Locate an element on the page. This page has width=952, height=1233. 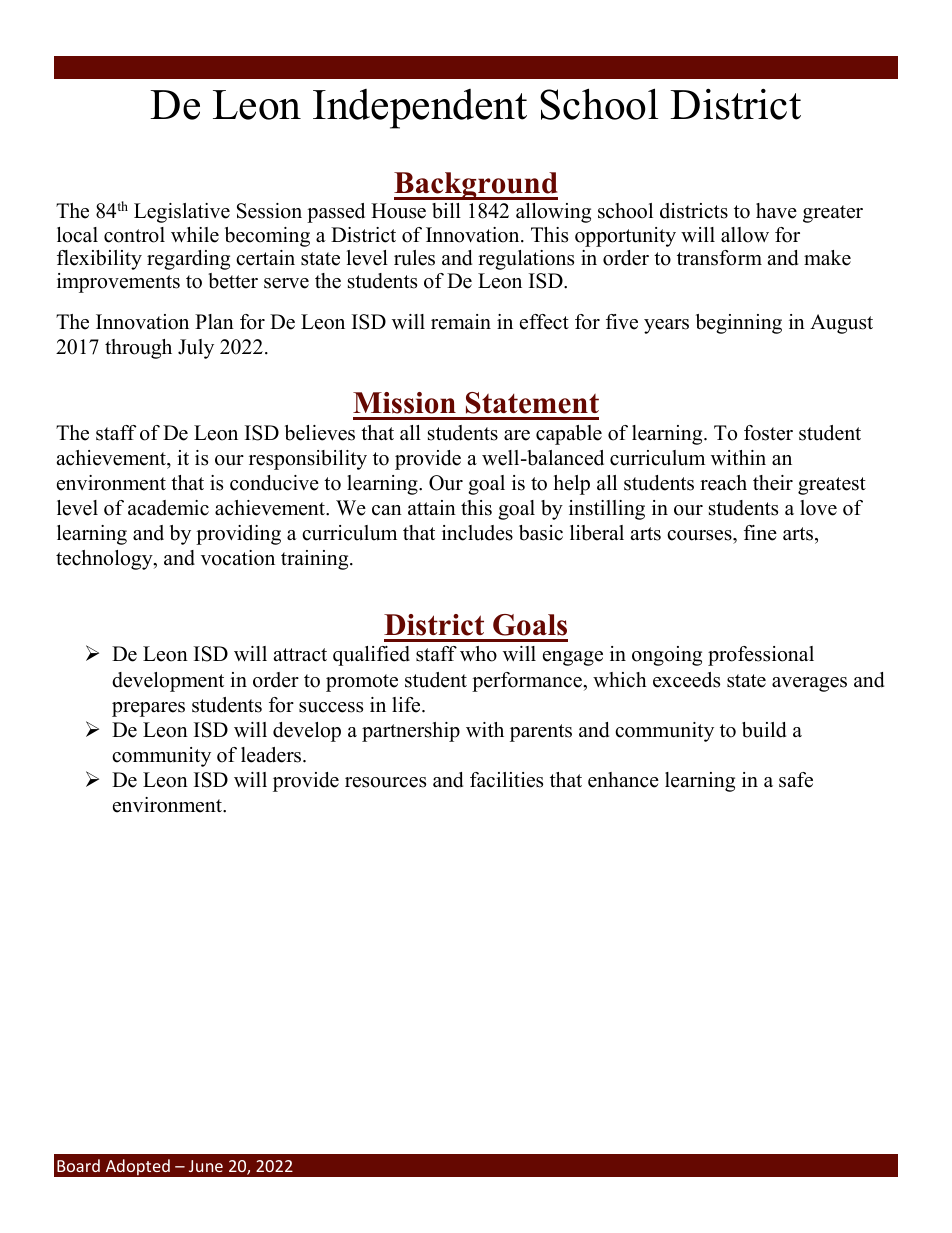
prepares is located at coordinates (148, 709).
